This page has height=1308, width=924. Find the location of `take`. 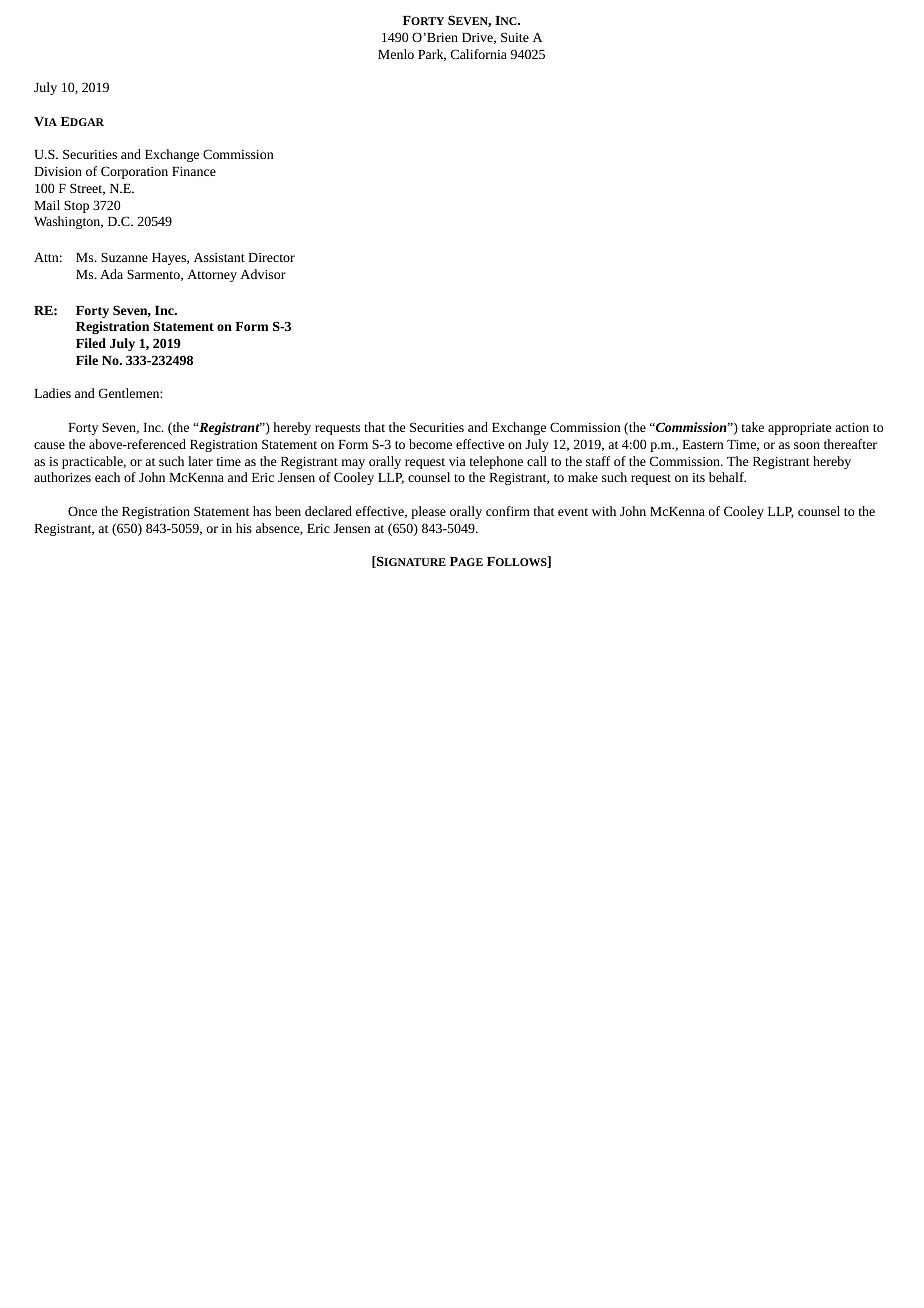

take is located at coordinates (753, 427).
